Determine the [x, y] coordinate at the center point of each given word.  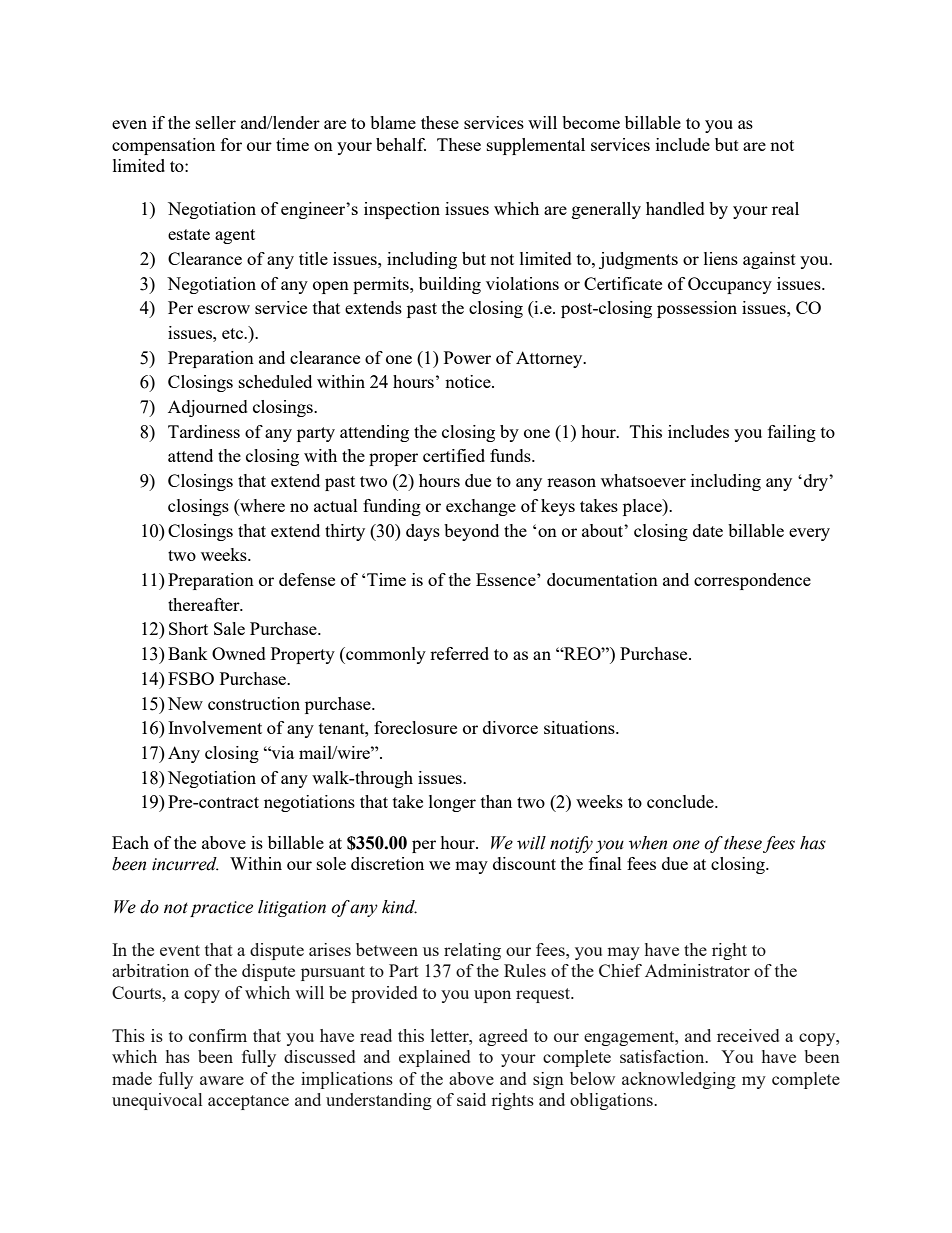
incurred [185, 864]
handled [675, 208]
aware [222, 1080]
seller [216, 122]
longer [452, 803]
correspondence [752, 581]
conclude [681, 801]
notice [469, 381]
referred [459, 653]
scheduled [275, 381]
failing [792, 433]
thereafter [205, 604]
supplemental [536, 146]
